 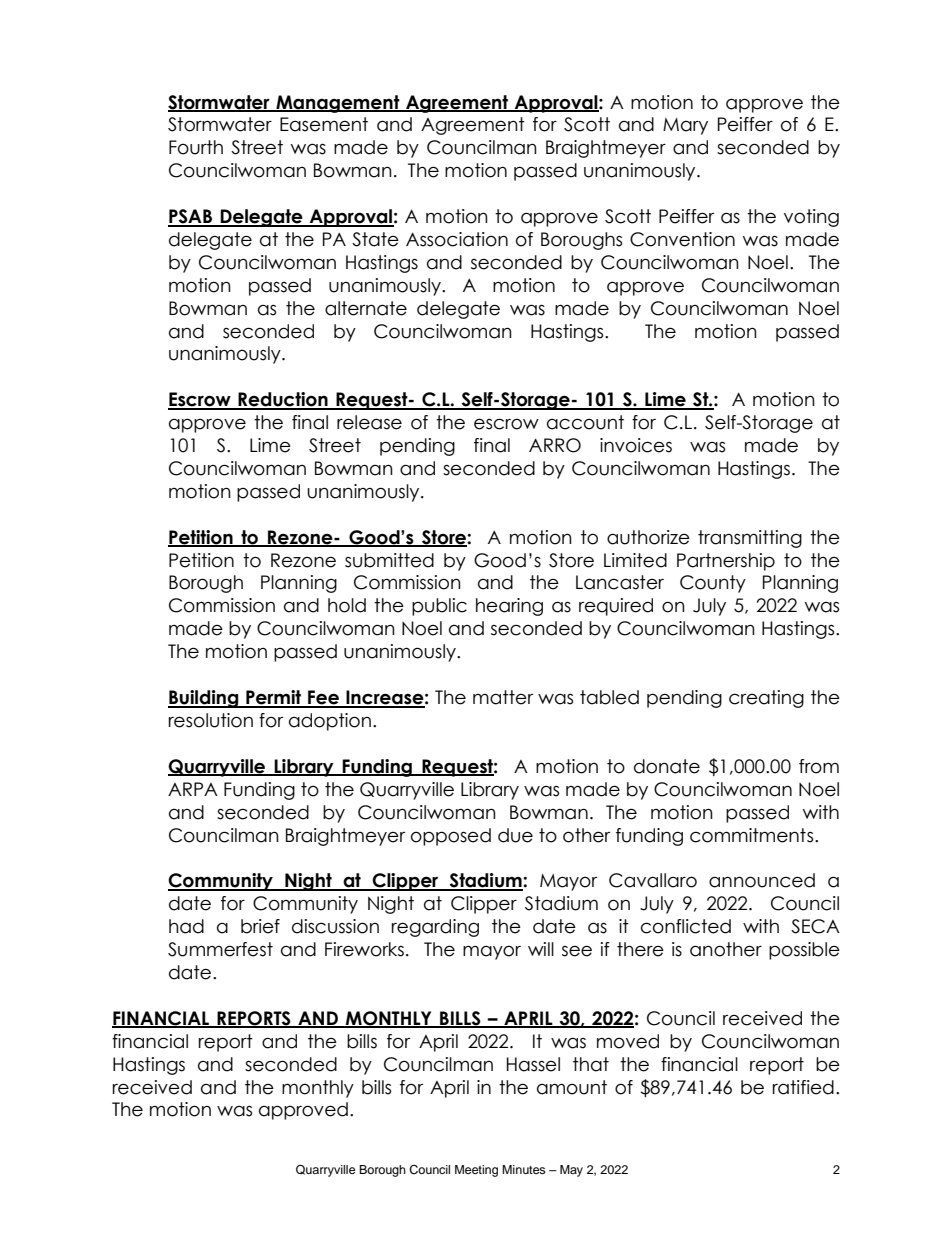 I want to click on County, so click(x=713, y=584).
